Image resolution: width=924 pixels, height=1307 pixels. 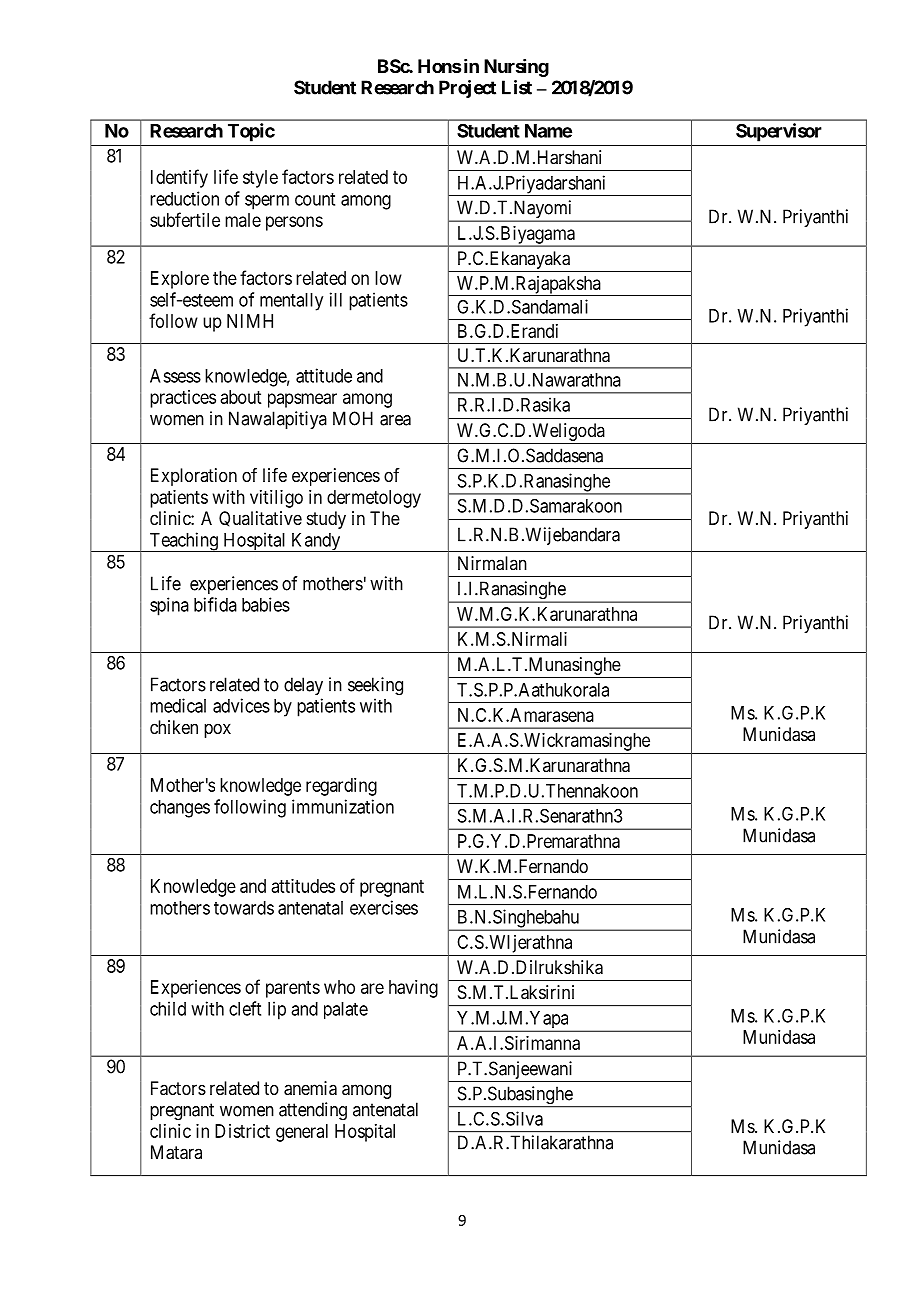 I want to click on area, so click(x=395, y=420).
